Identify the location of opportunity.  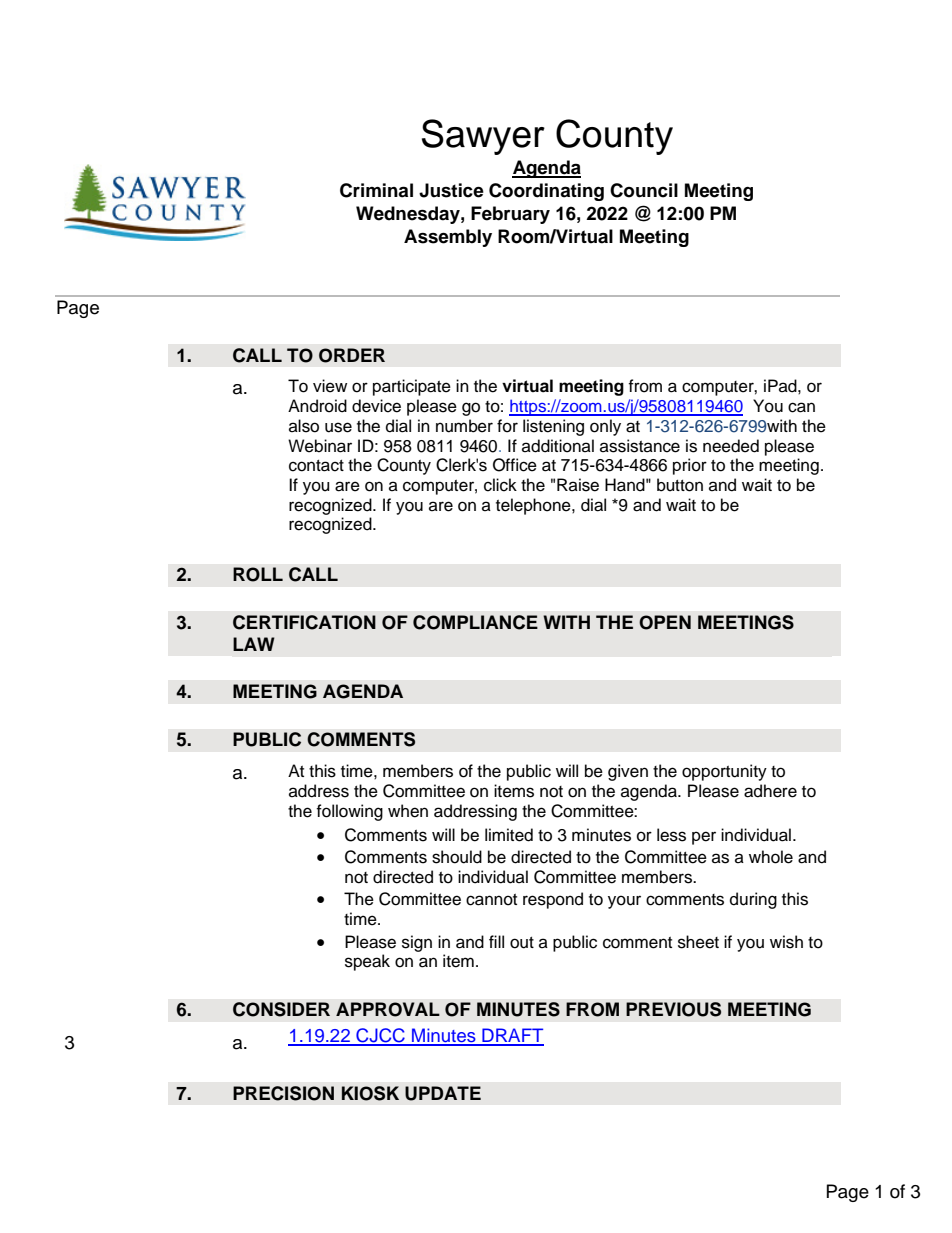
(724, 772).
